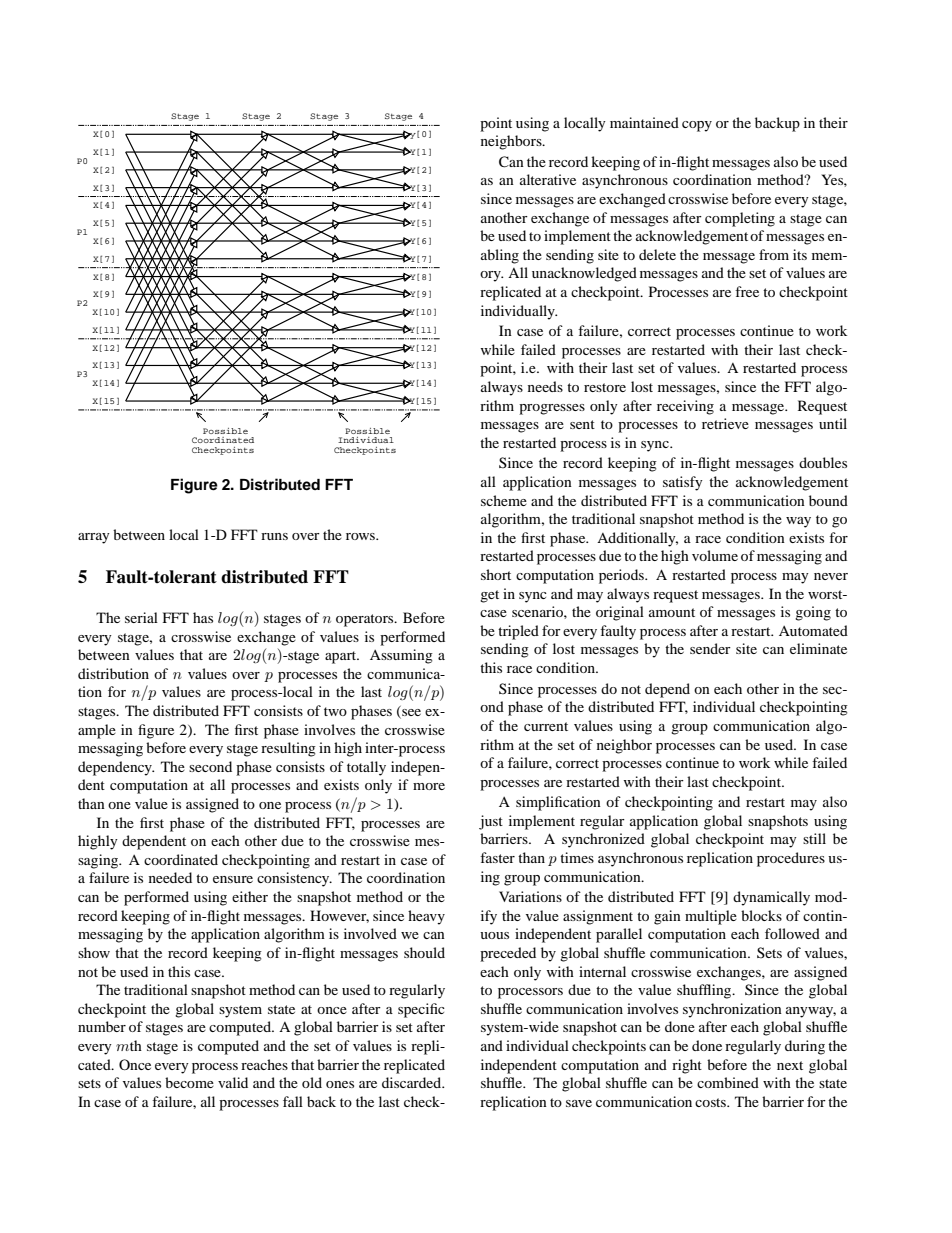 This page has height=1233, width=952. What do you see at coordinates (697, 126) in the page?
I see `copy` at bounding box center [697, 126].
